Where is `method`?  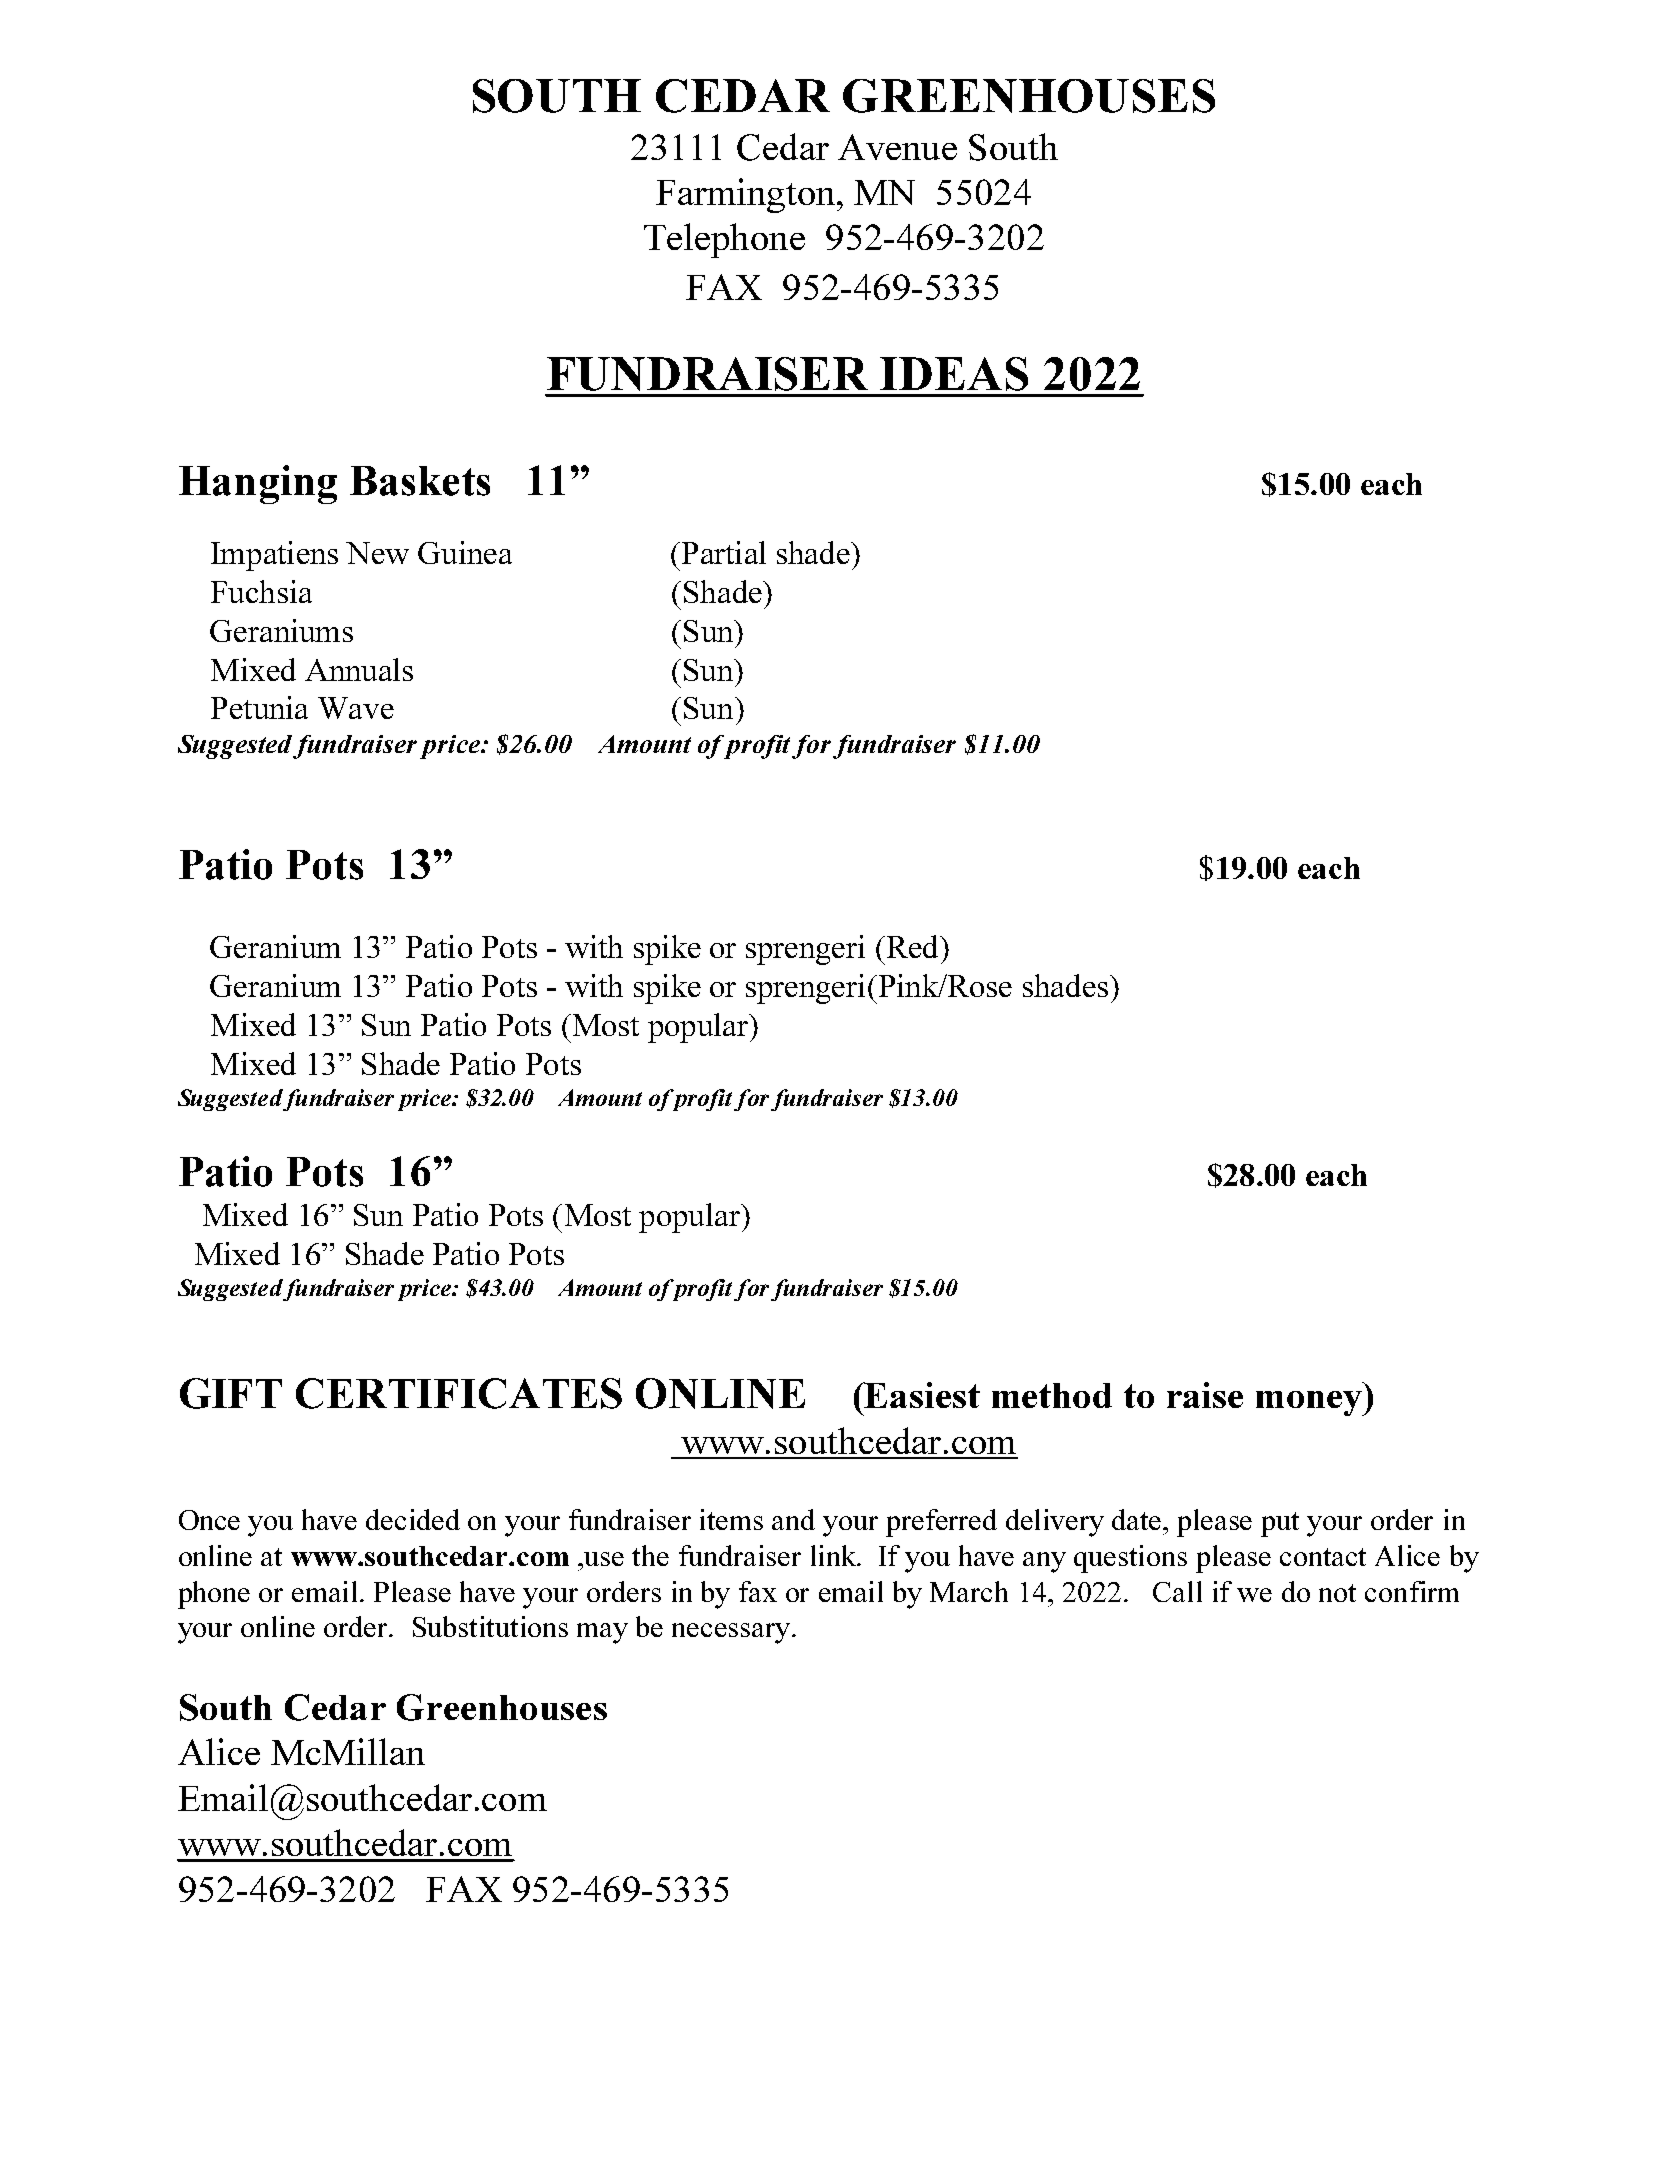
method is located at coordinates (1052, 1395).
